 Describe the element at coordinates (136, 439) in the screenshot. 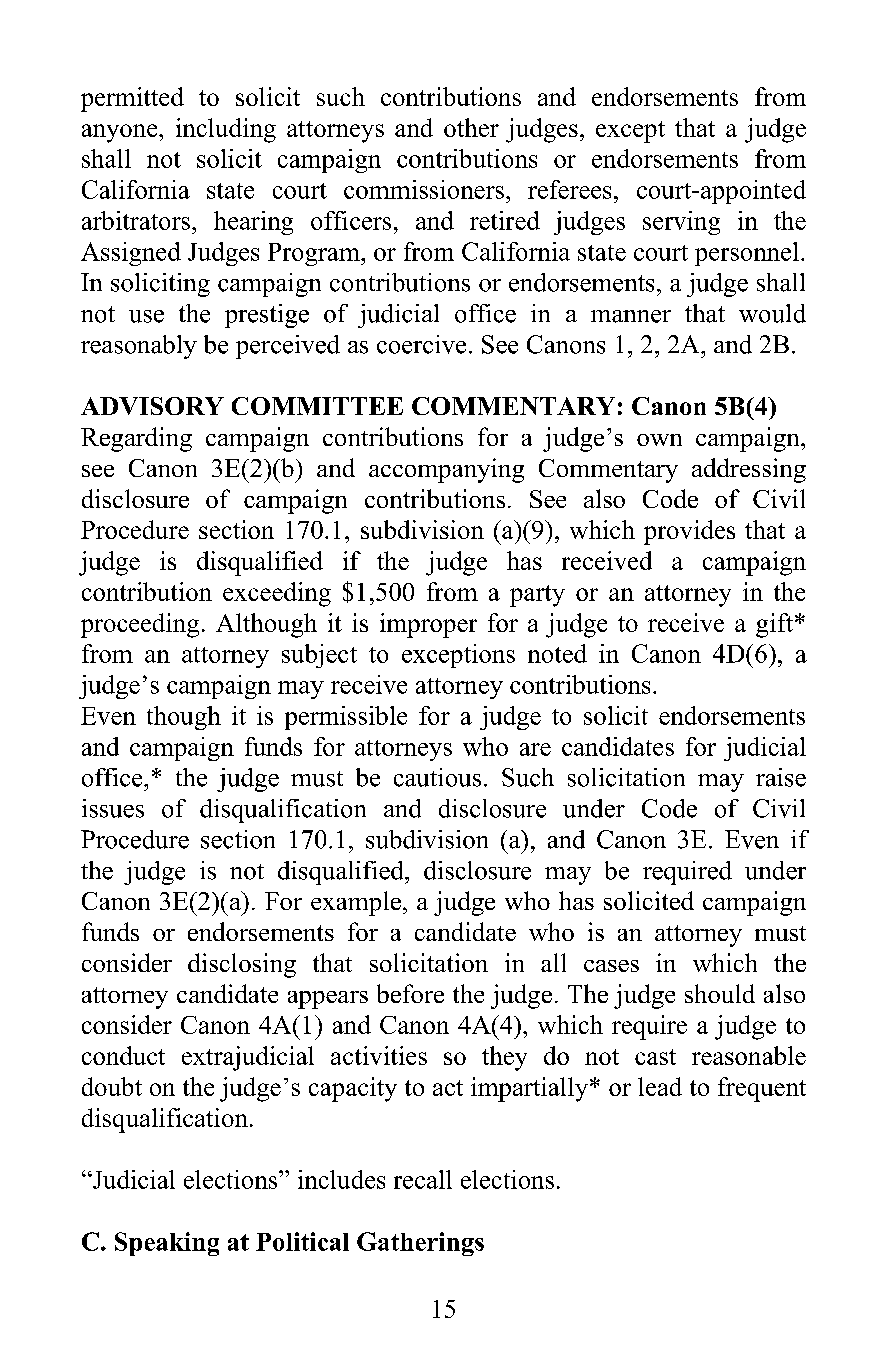

I see `Regarding` at that location.
